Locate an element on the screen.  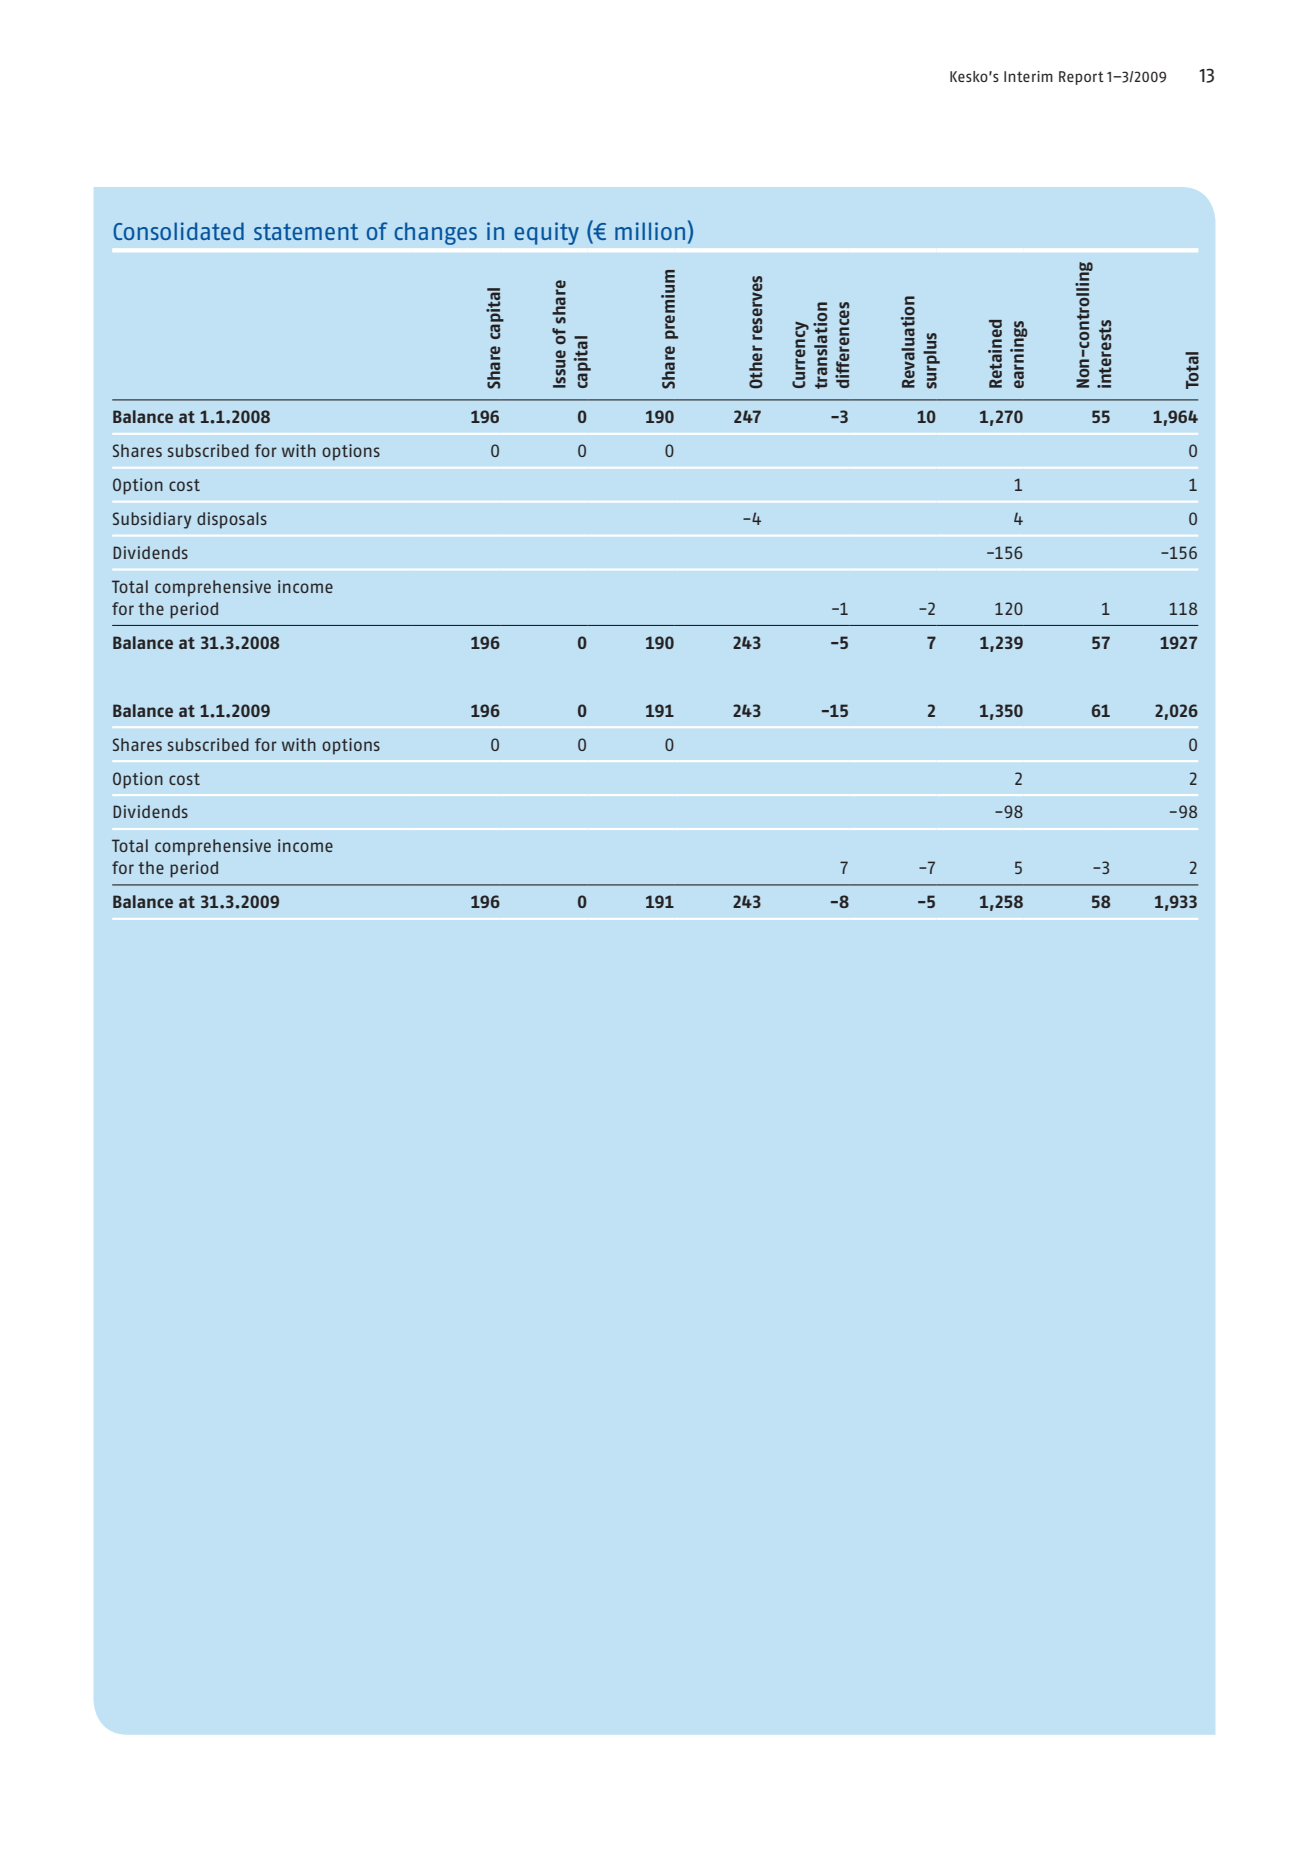
Interim is located at coordinates (1028, 76).
